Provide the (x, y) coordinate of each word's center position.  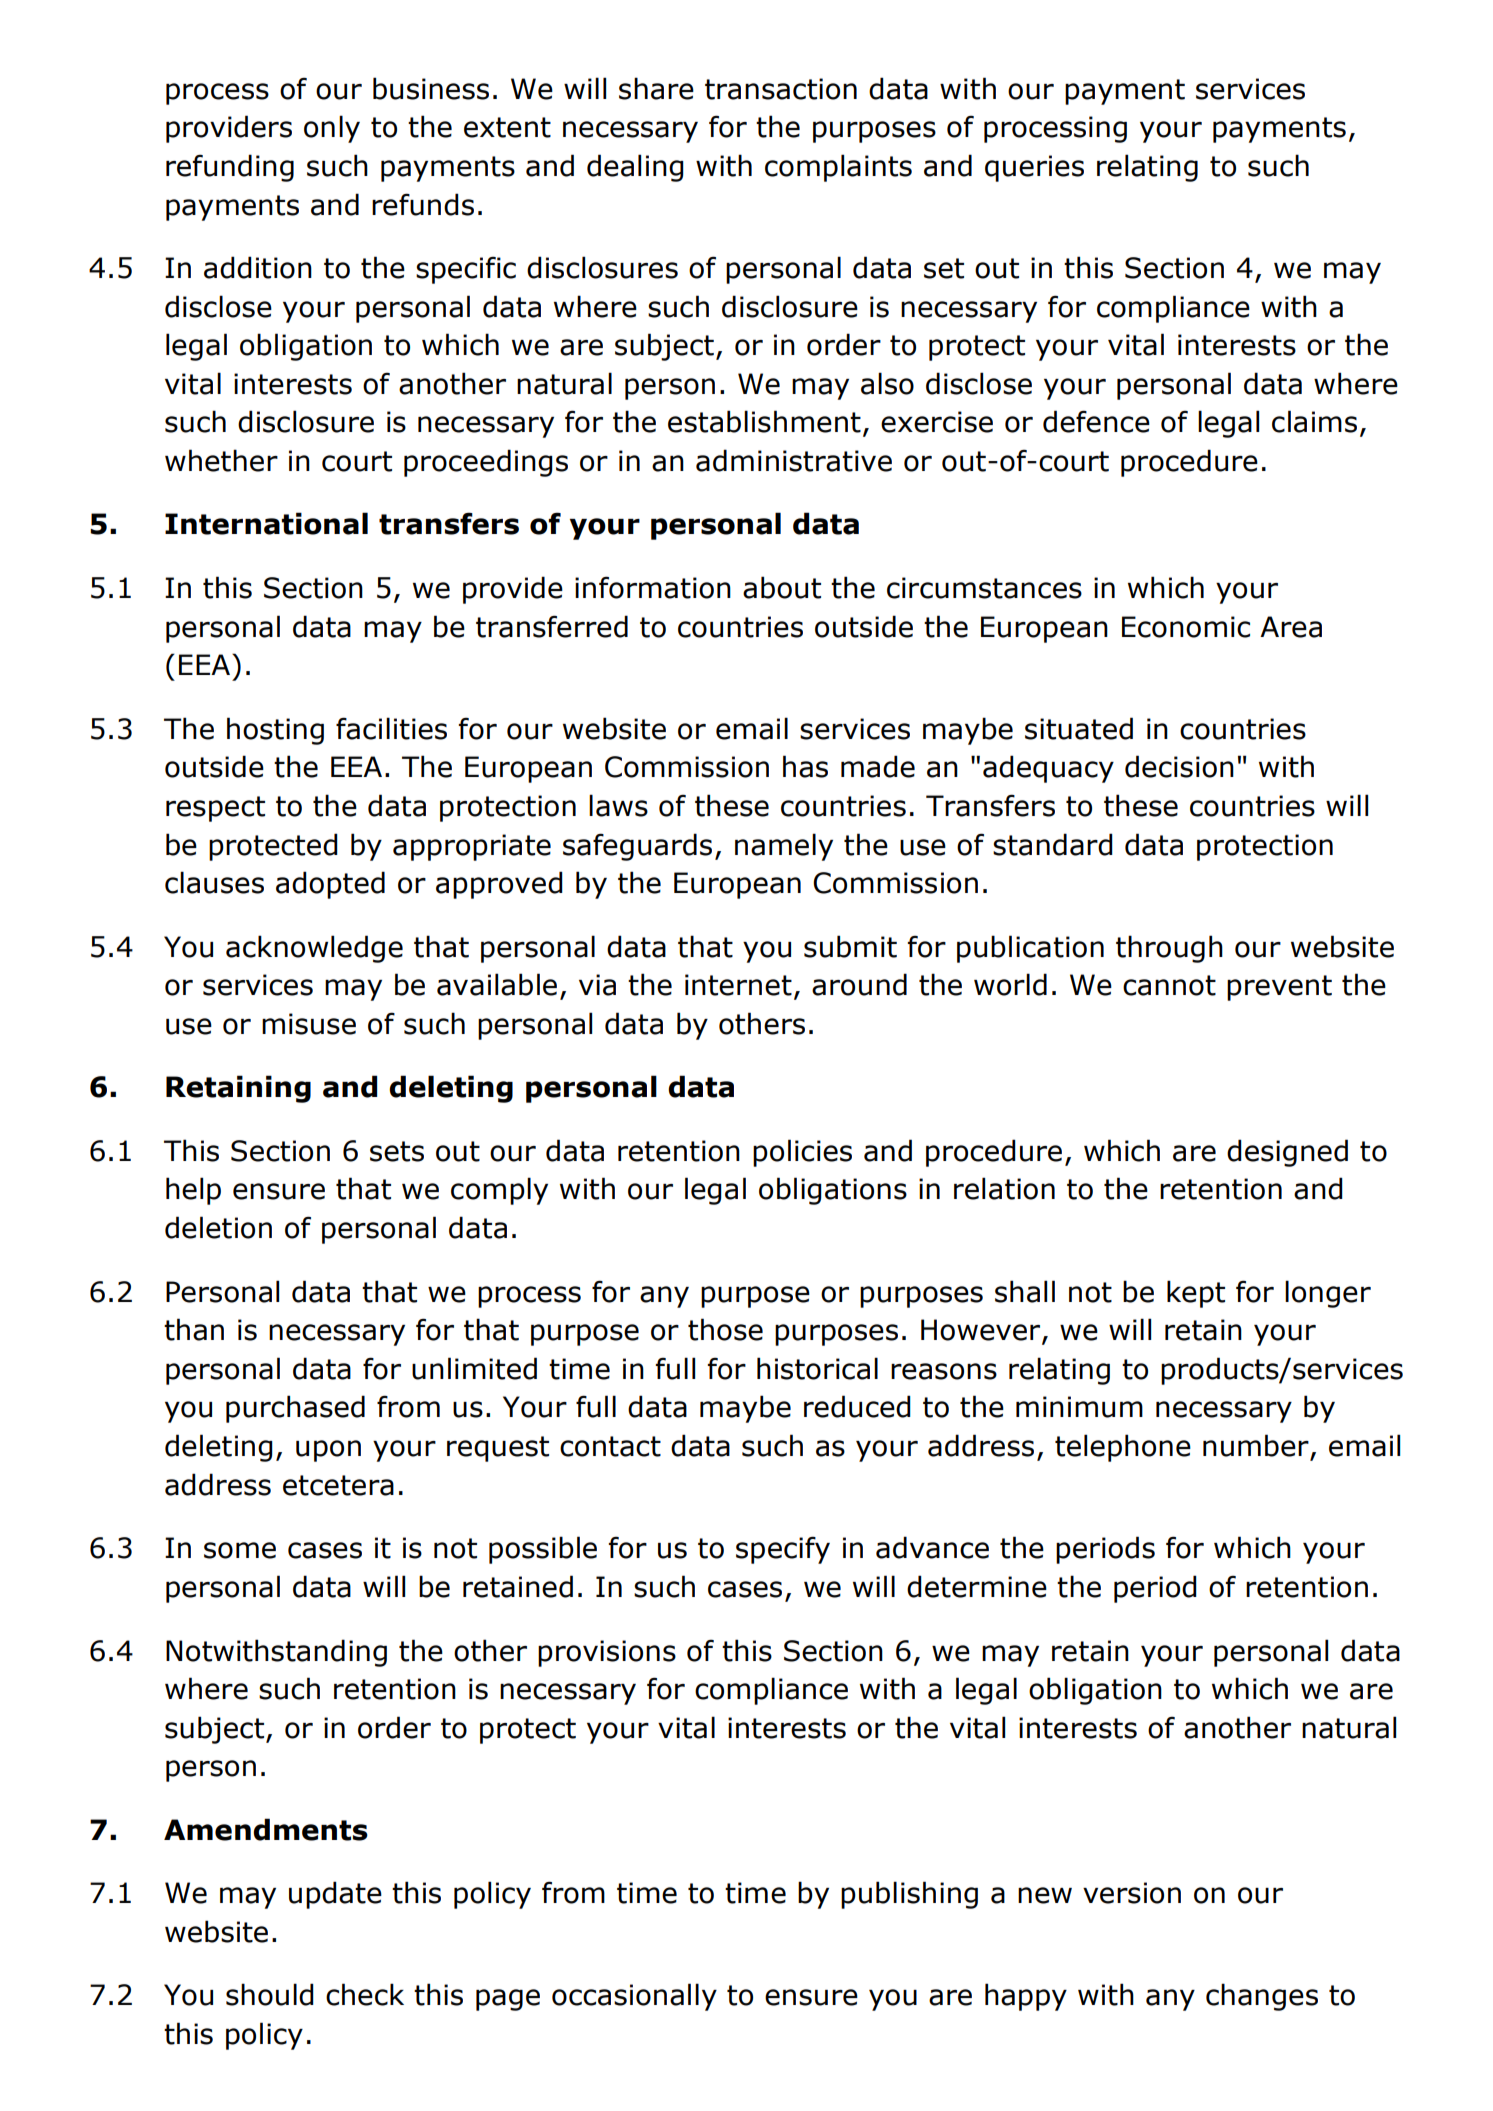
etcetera (338, 1485)
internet (738, 985)
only (332, 129)
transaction (781, 89)
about (782, 587)
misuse (309, 1024)
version (1132, 1893)
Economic (1186, 627)
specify (783, 1550)
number (1256, 1445)
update (335, 1895)
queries (1034, 168)
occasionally (634, 1997)
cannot (1169, 985)
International (266, 523)
